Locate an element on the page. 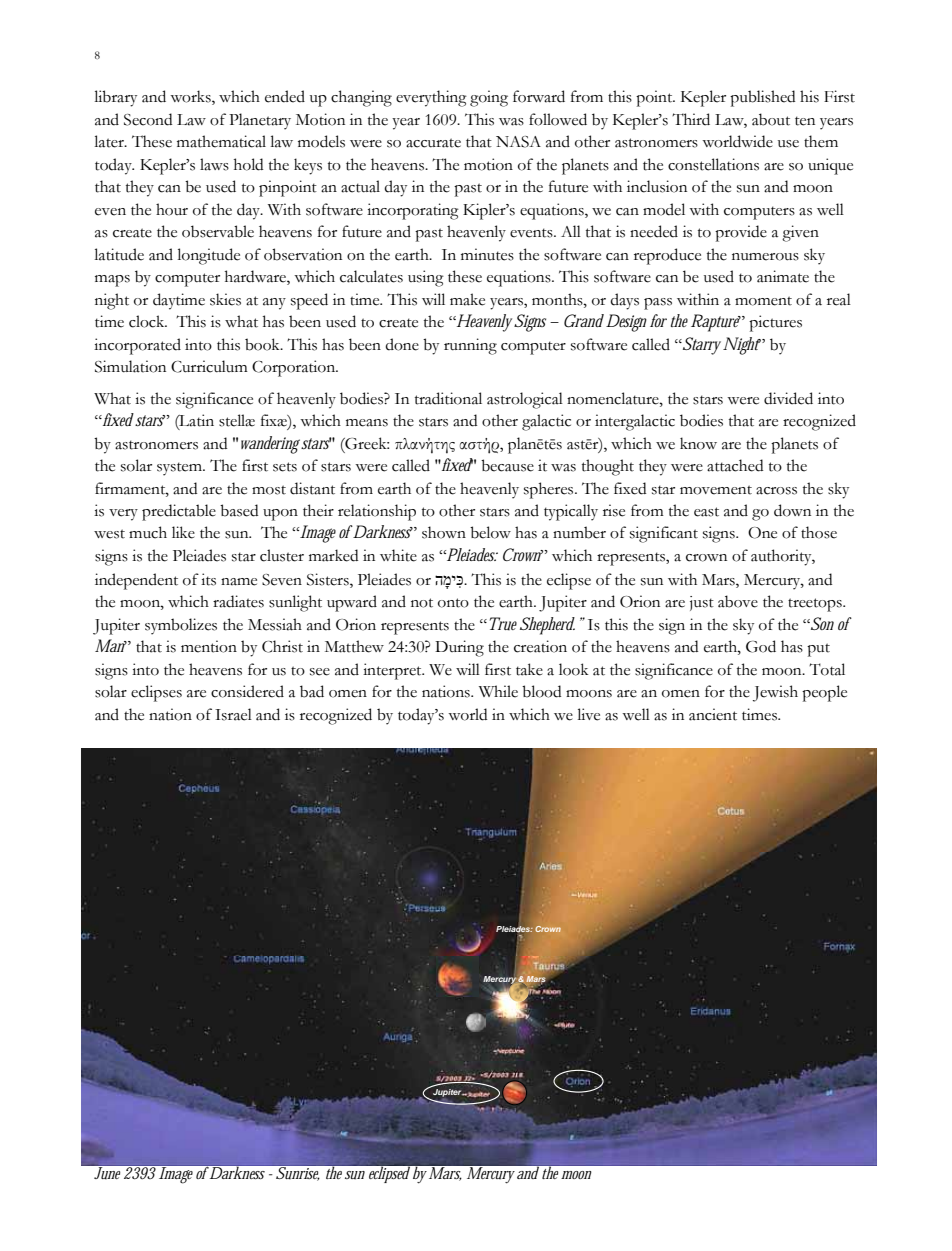 The width and height of the document is (952, 1251). works is located at coordinates (191, 97).
